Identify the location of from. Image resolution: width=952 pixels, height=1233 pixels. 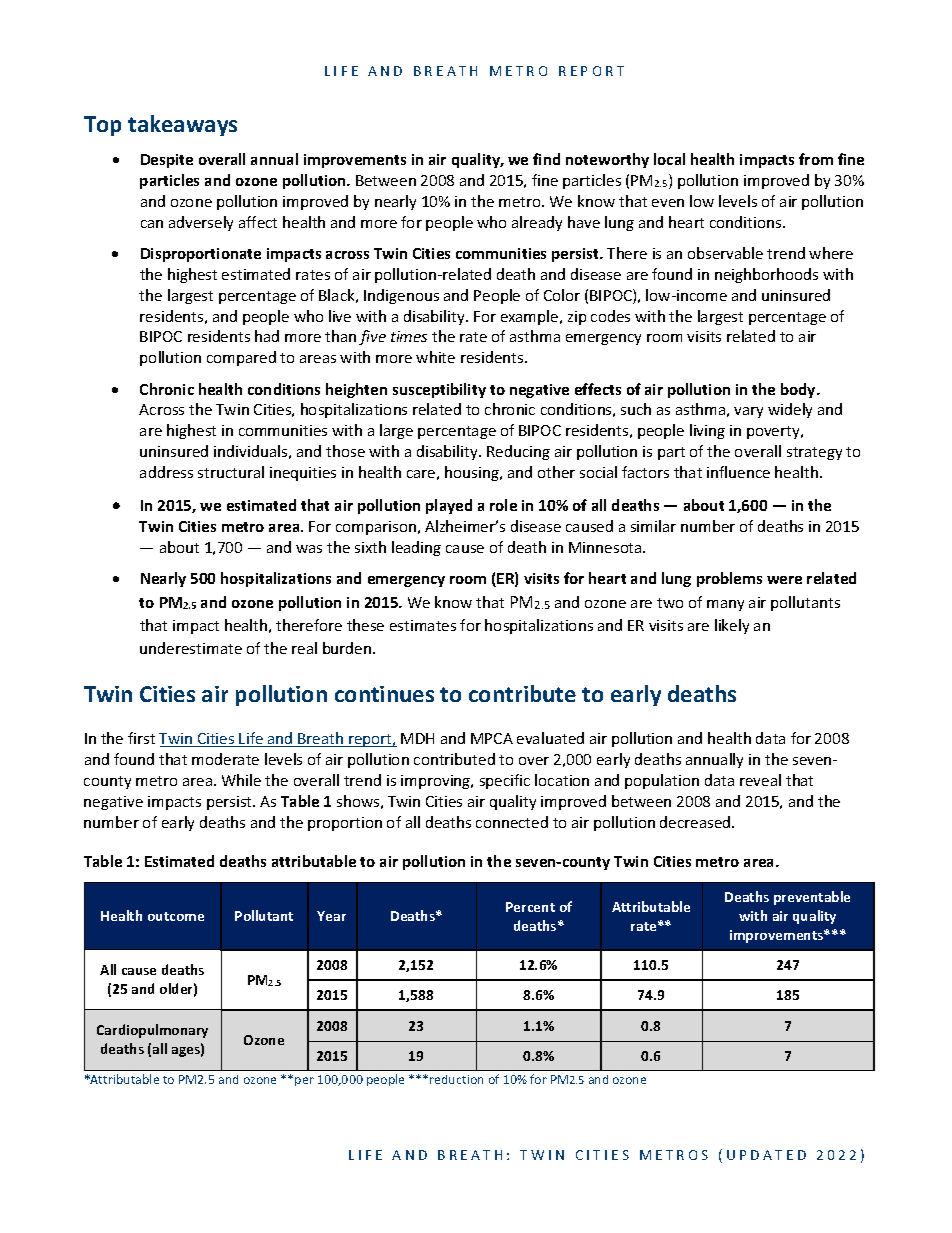
(816, 159).
